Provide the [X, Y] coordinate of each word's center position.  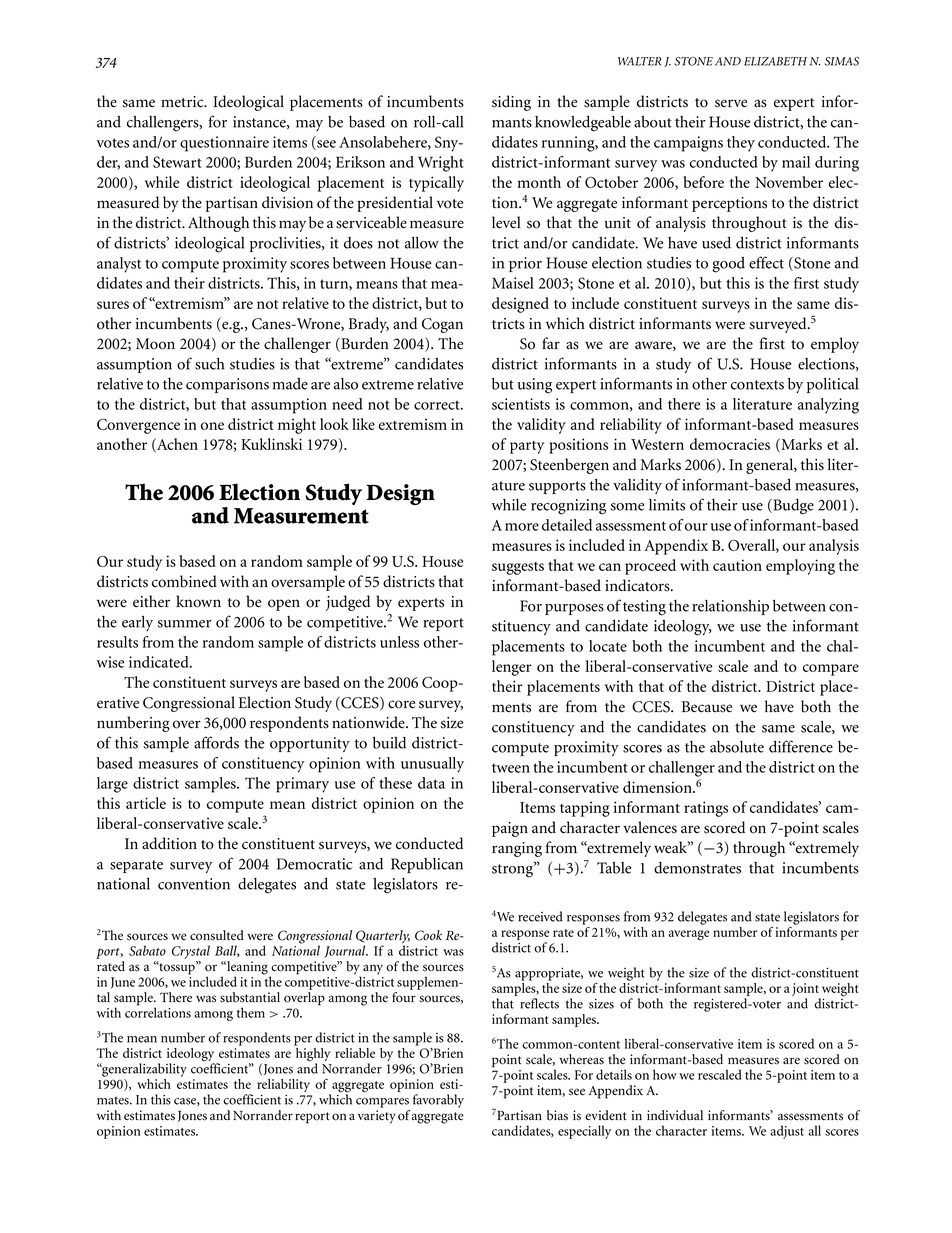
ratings [706, 809]
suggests [518, 568]
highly [313, 1056]
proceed [650, 567]
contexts [757, 385]
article [146, 803]
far [551, 343]
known [198, 601]
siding [511, 103]
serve [731, 103]
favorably [438, 1101]
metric [183, 102]
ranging [517, 849]
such [209, 364]
